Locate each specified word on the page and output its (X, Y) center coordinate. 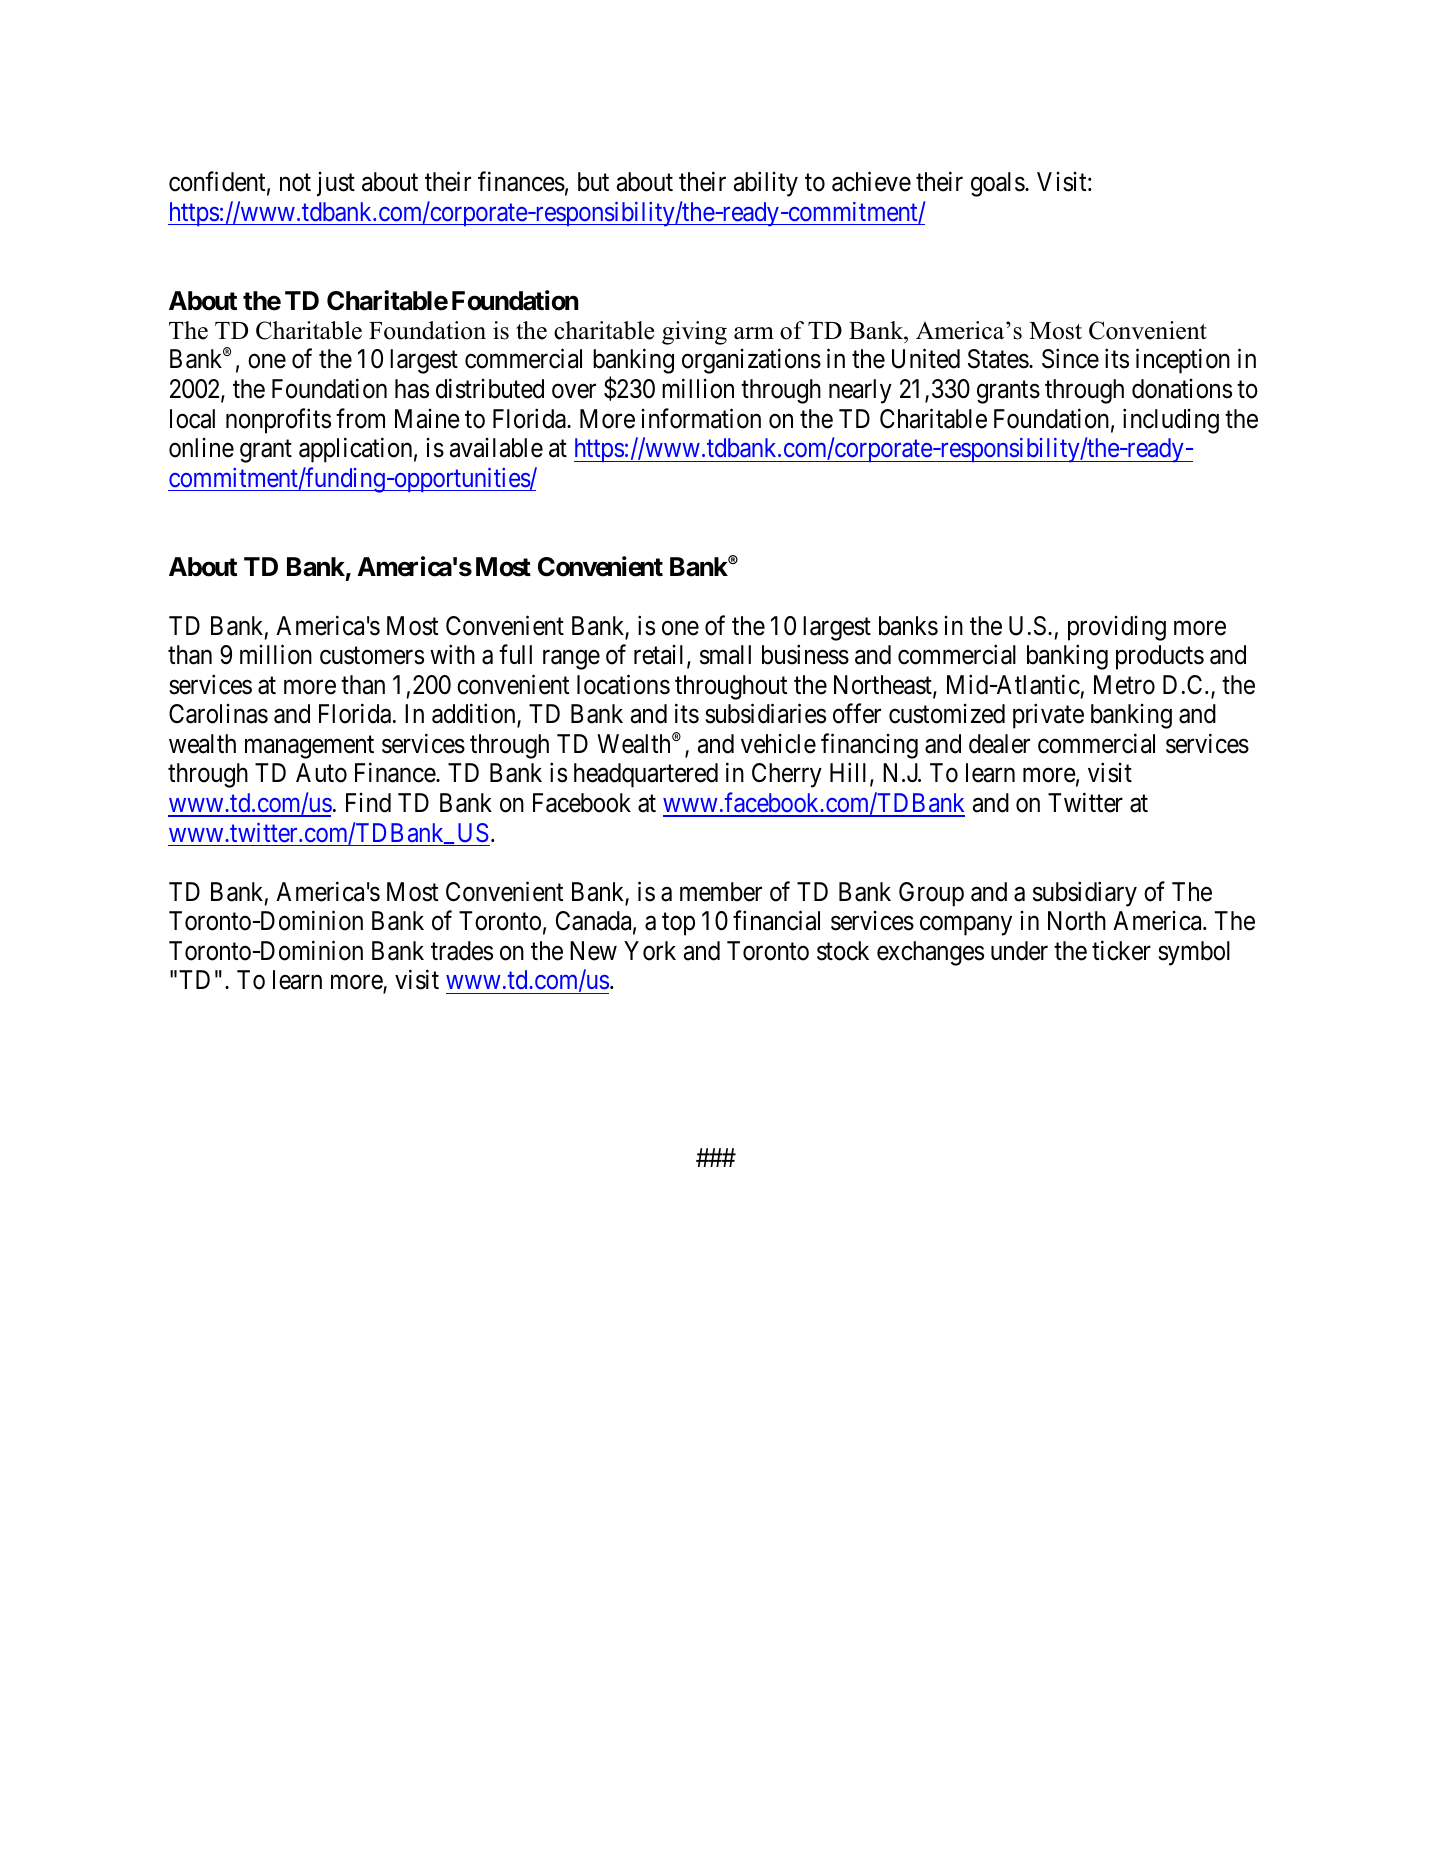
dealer (999, 744)
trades (462, 951)
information (701, 418)
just (336, 184)
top (678, 924)
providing (1117, 628)
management (309, 747)
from (360, 418)
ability (766, 184)
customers (372, 656)
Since (1070, 359)
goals (998, 184)
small (725, 655)
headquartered (646, 775)
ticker (1121, 950)
